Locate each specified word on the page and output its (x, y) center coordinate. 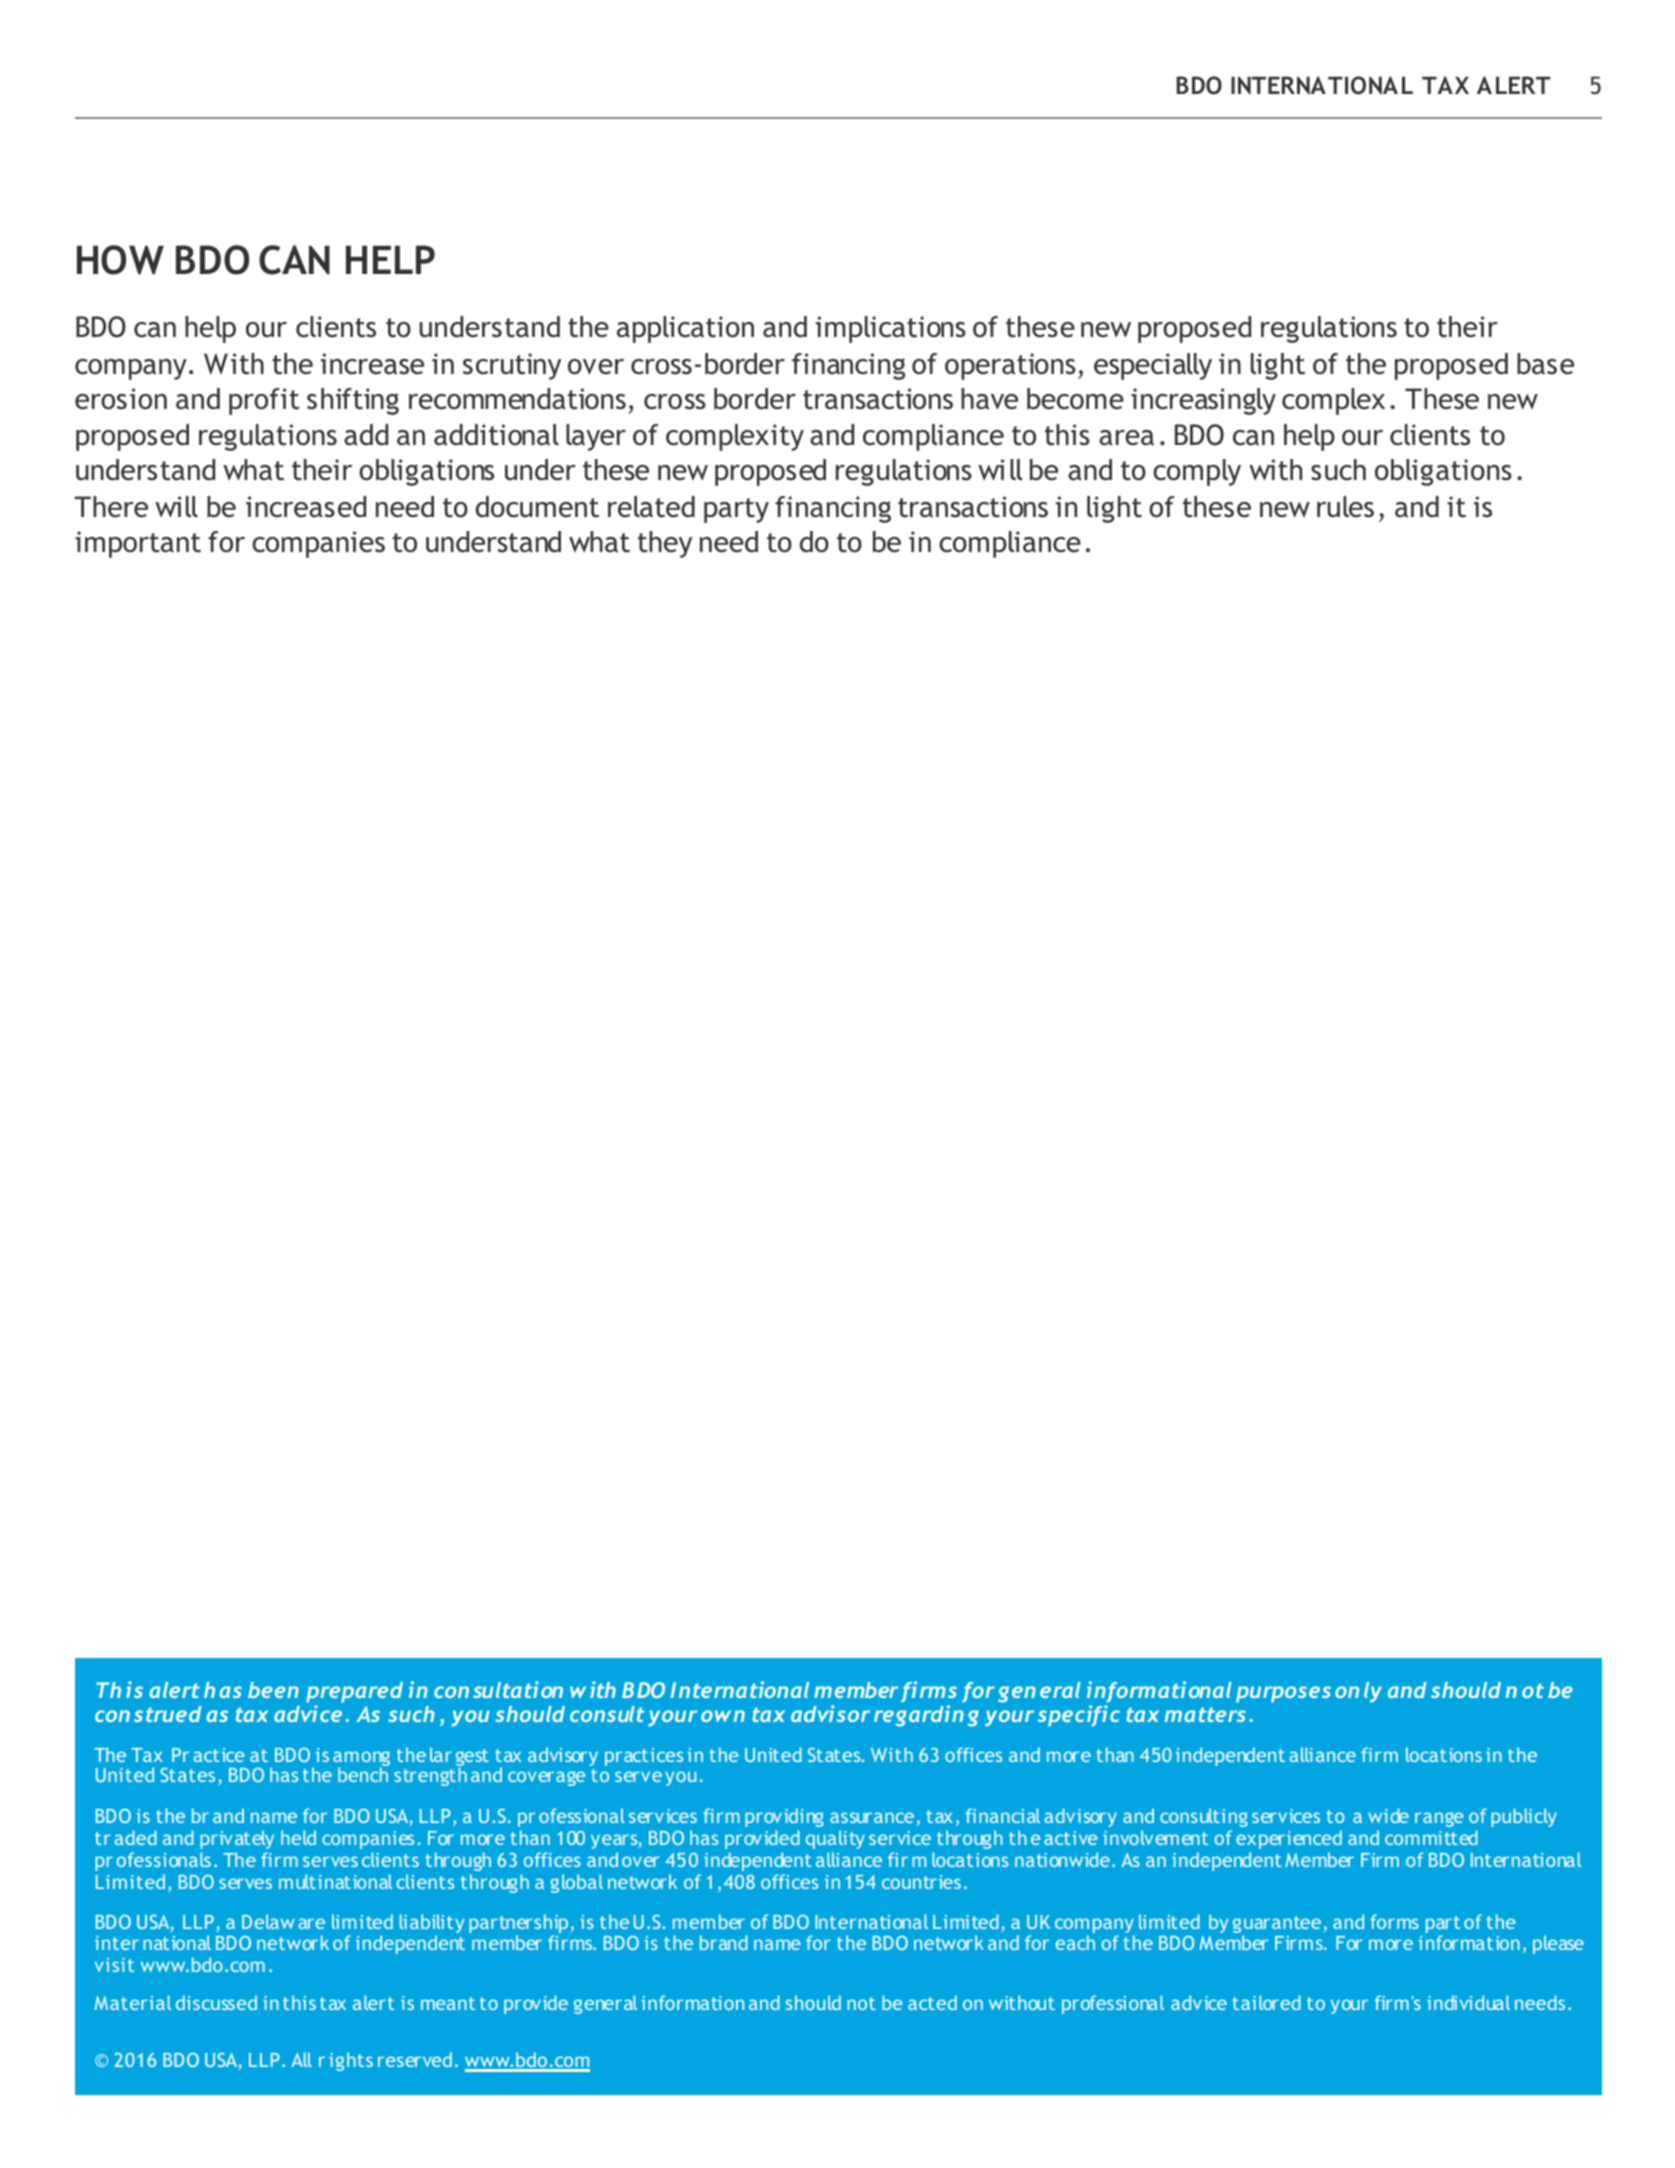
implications (891, 329)
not (861, 2003)
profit (264, 401)
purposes (1283, 1694)
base (1545, 364)
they (665, 544)
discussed (216, 2002)
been (273, 1690)
